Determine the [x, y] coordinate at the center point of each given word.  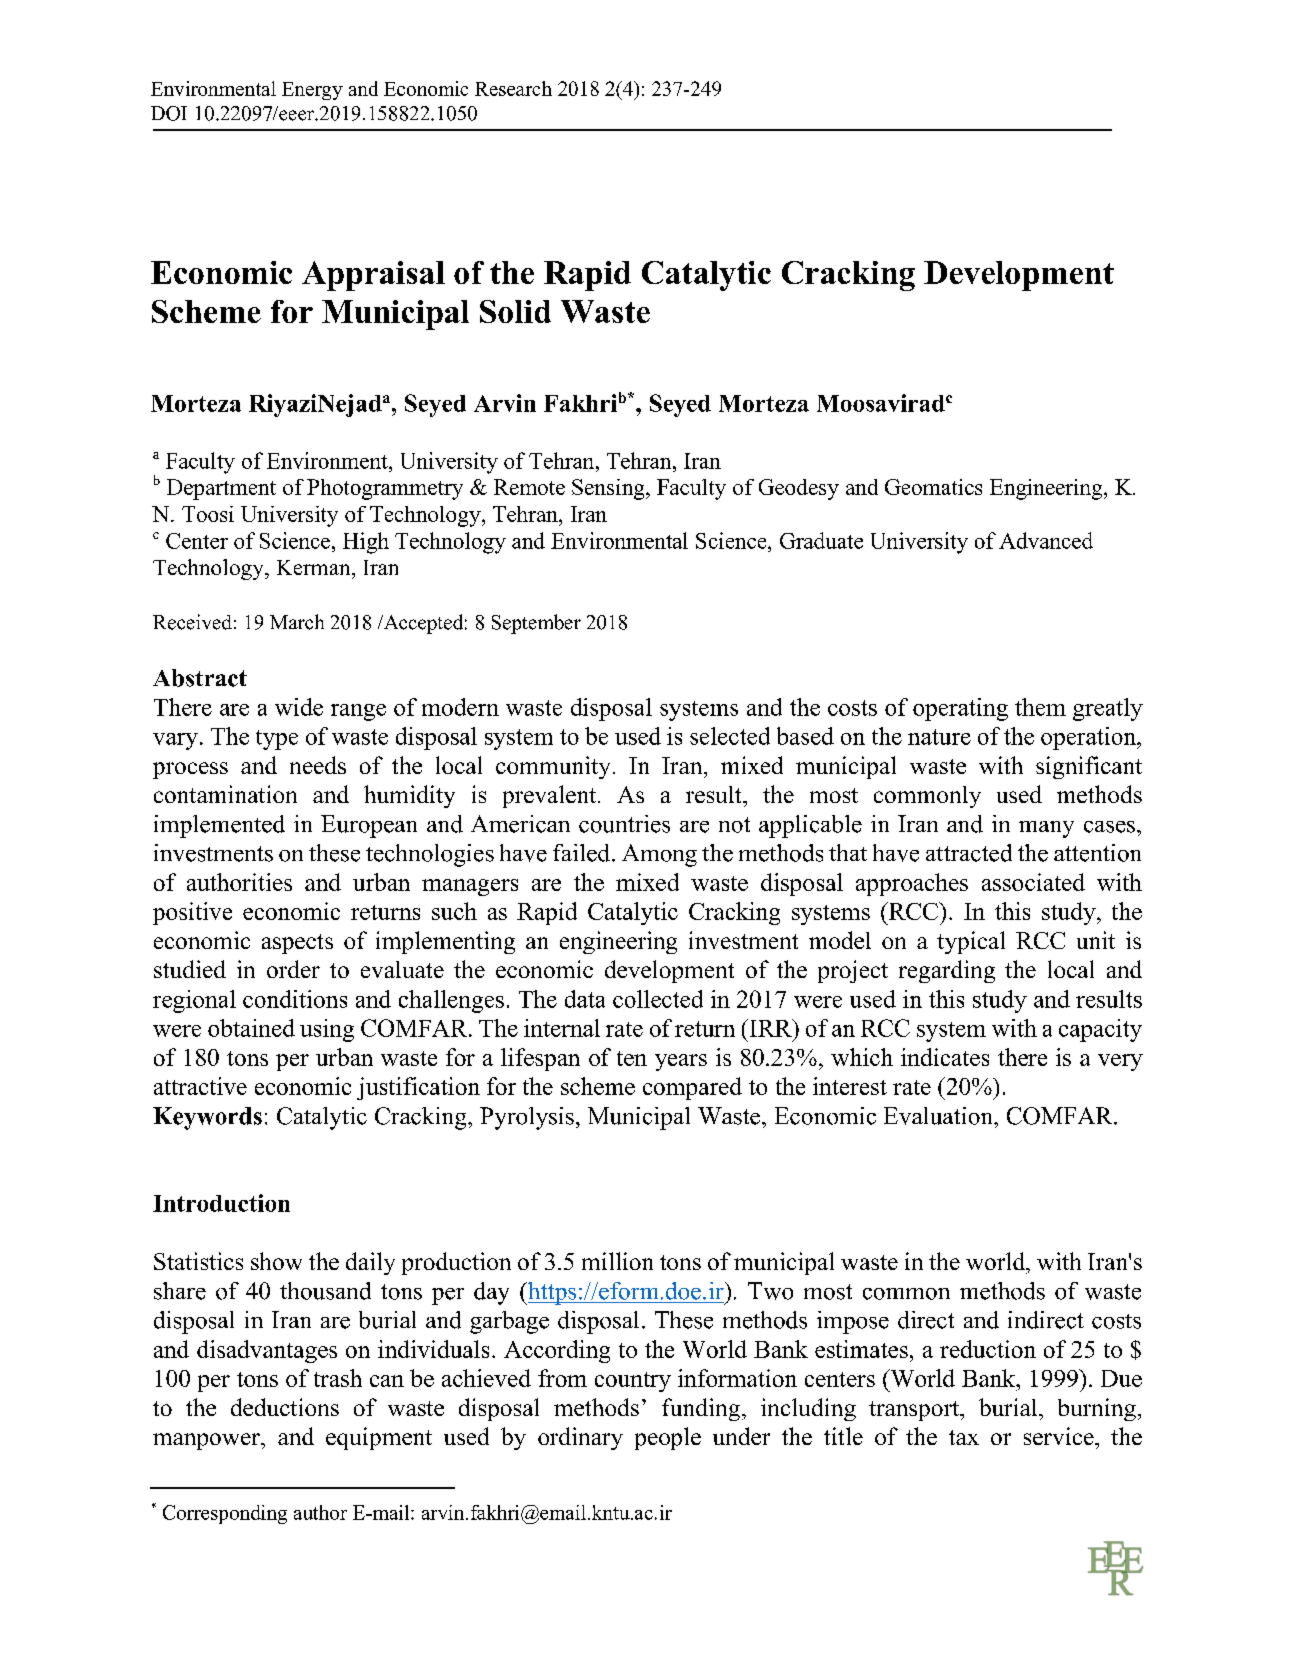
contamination [225, 794]
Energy [312, 91]
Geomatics [933, 487]
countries [624, 824]
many [1046, 829]
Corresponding [225, 1514]
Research [513, 88]
